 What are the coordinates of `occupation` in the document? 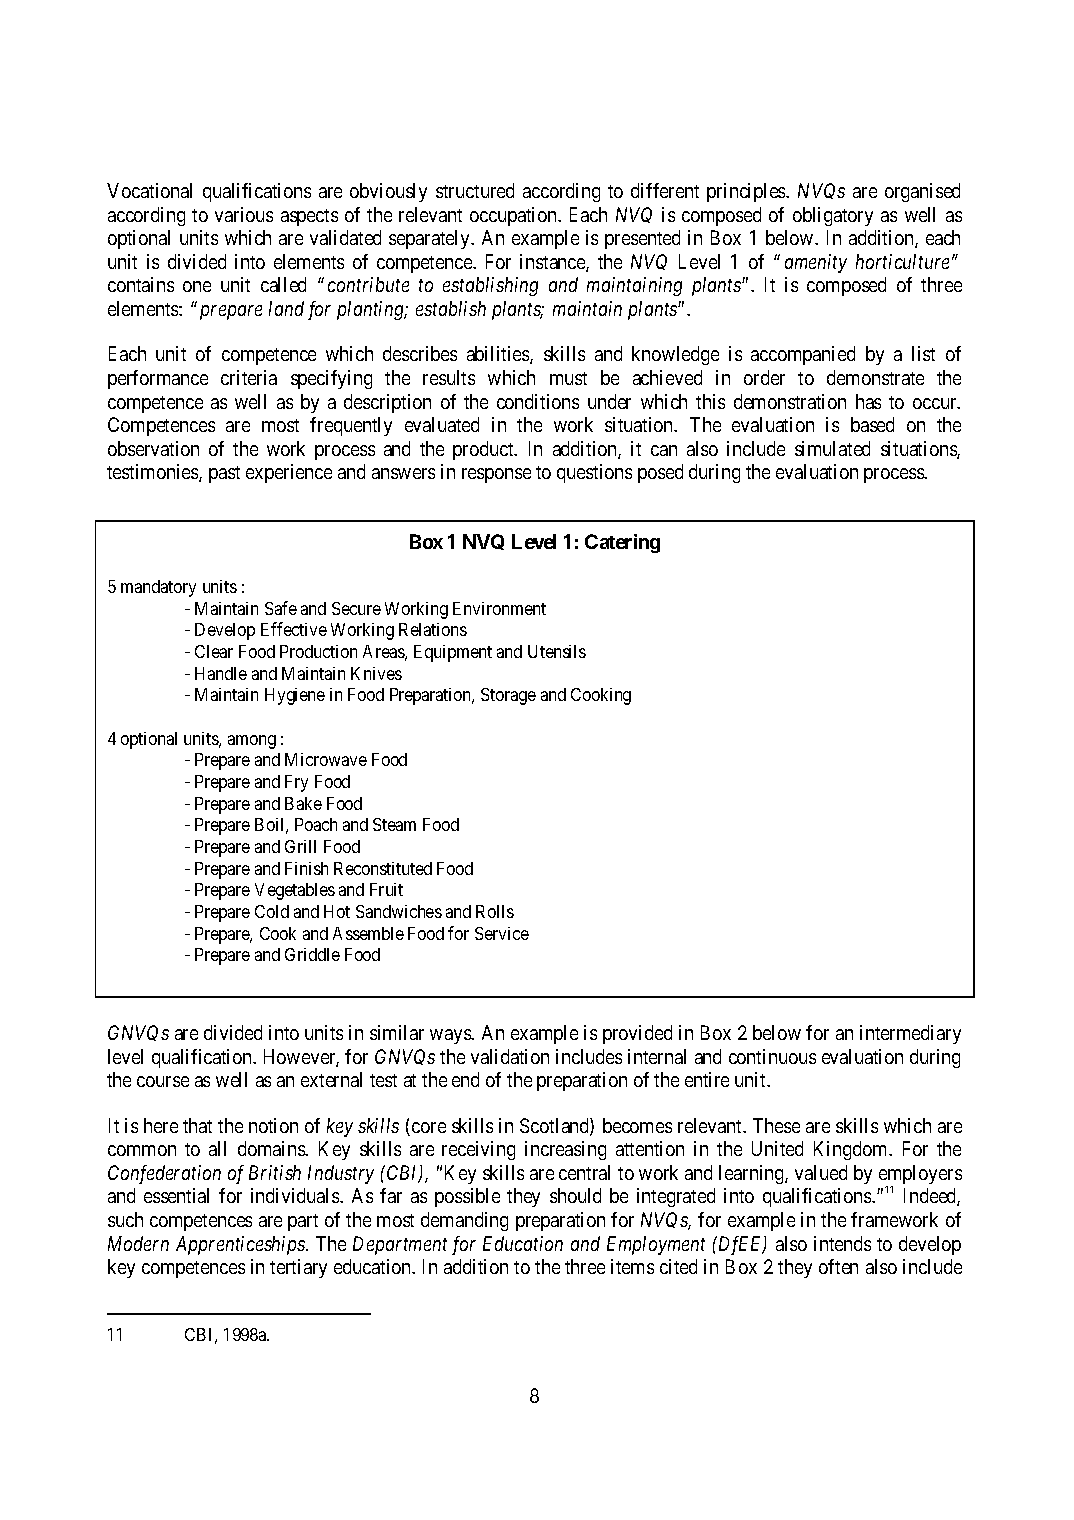 It's located at (514, 216).
